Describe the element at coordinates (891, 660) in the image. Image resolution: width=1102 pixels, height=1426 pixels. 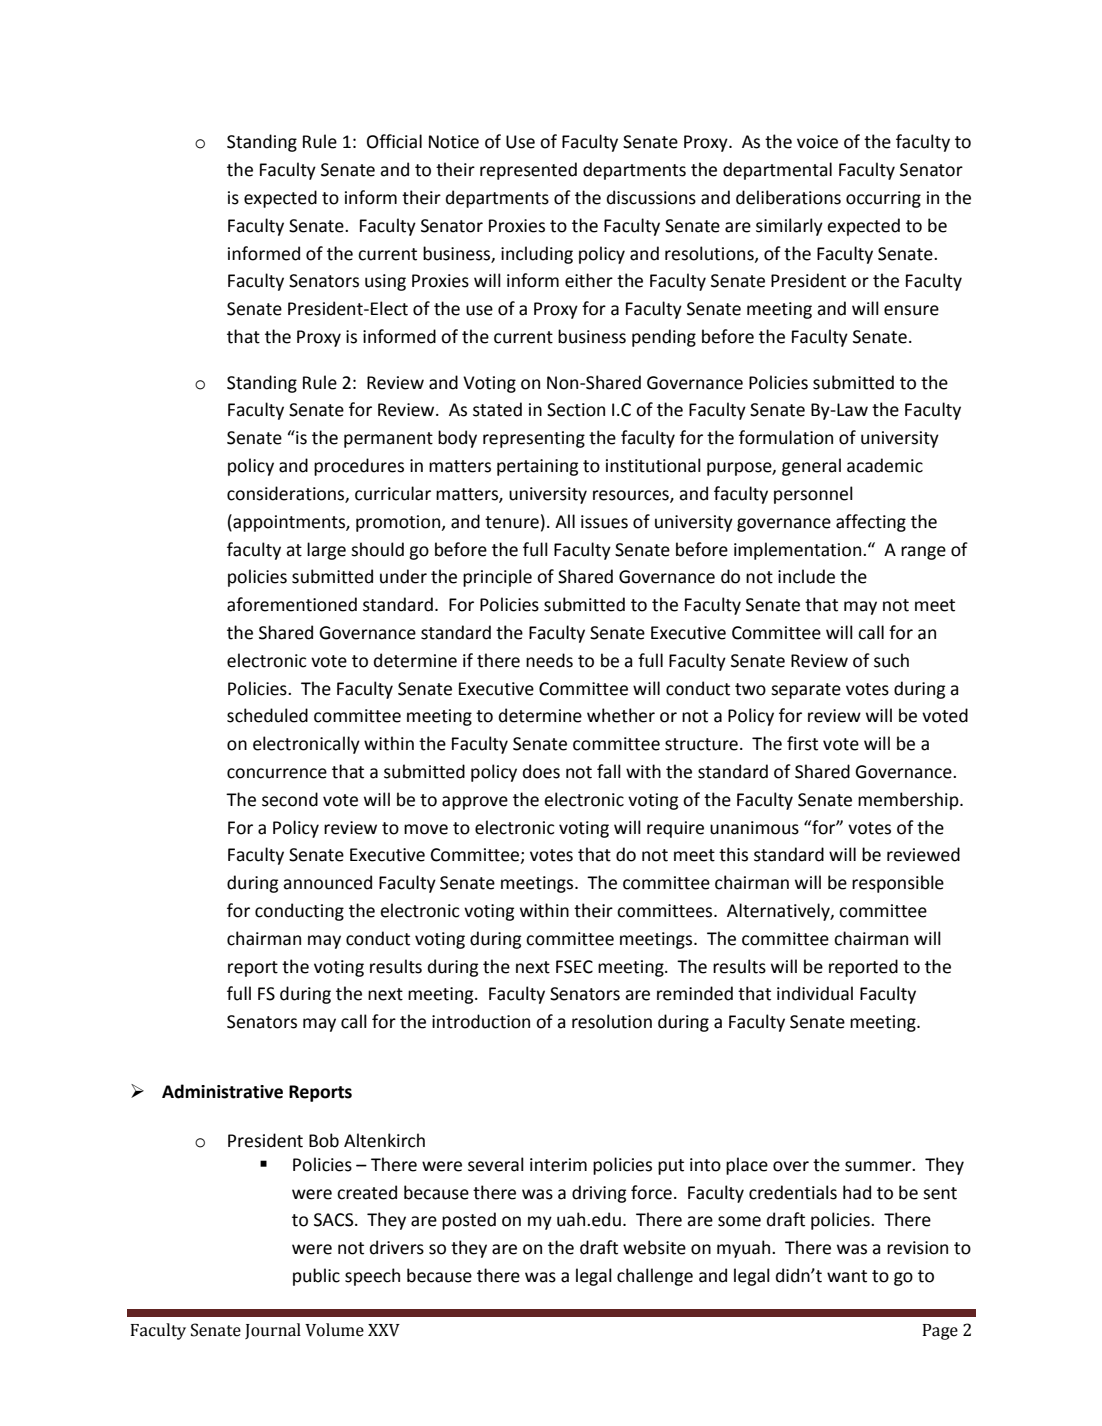
I see `such` at that location.
